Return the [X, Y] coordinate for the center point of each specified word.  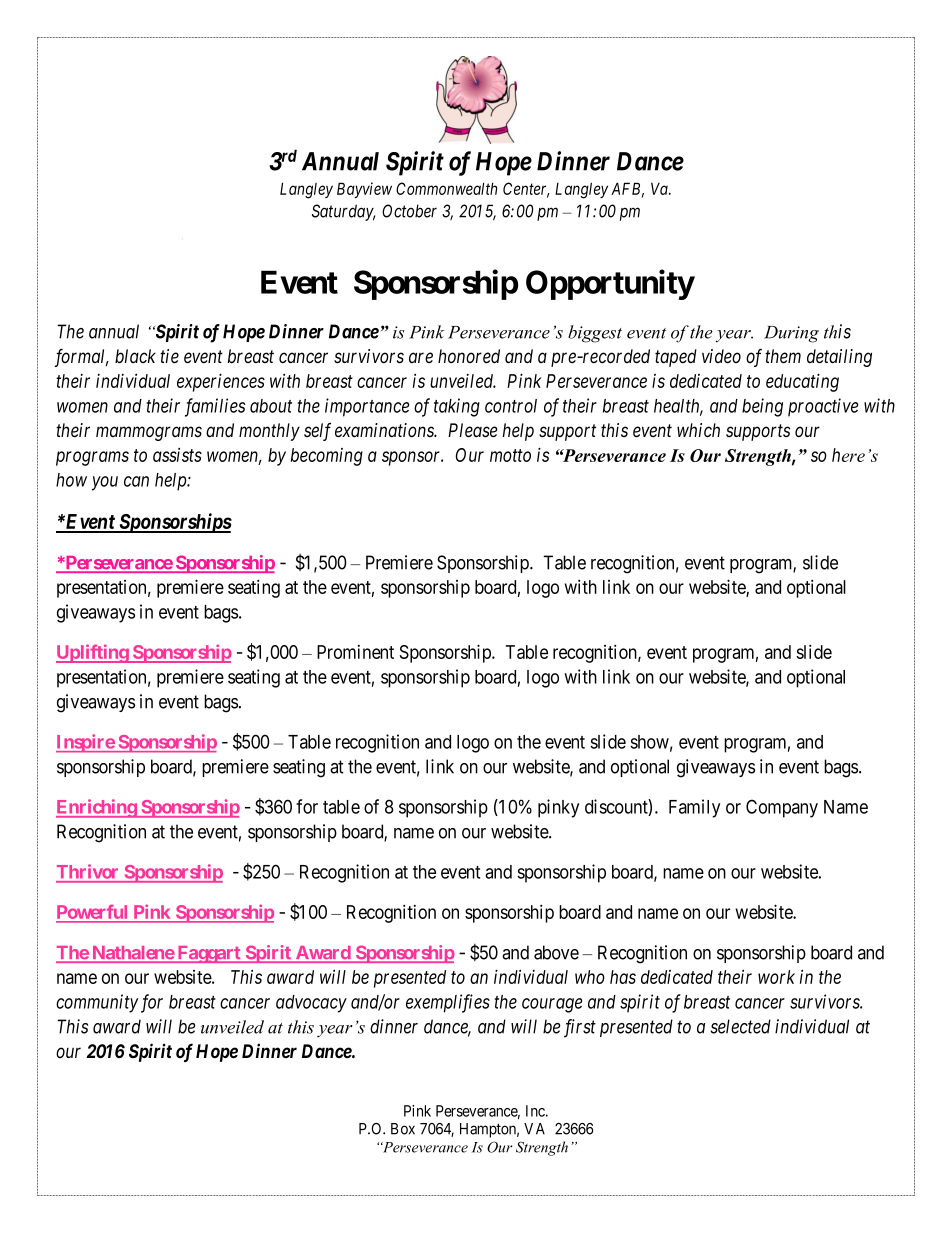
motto [510, 455]
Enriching [97, 808]
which [698, 430]
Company [782, 808]
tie [169, 356]
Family [694, 808]
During [791, 334]
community [97, 1003]
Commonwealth [446, 188]
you [105, 483]
